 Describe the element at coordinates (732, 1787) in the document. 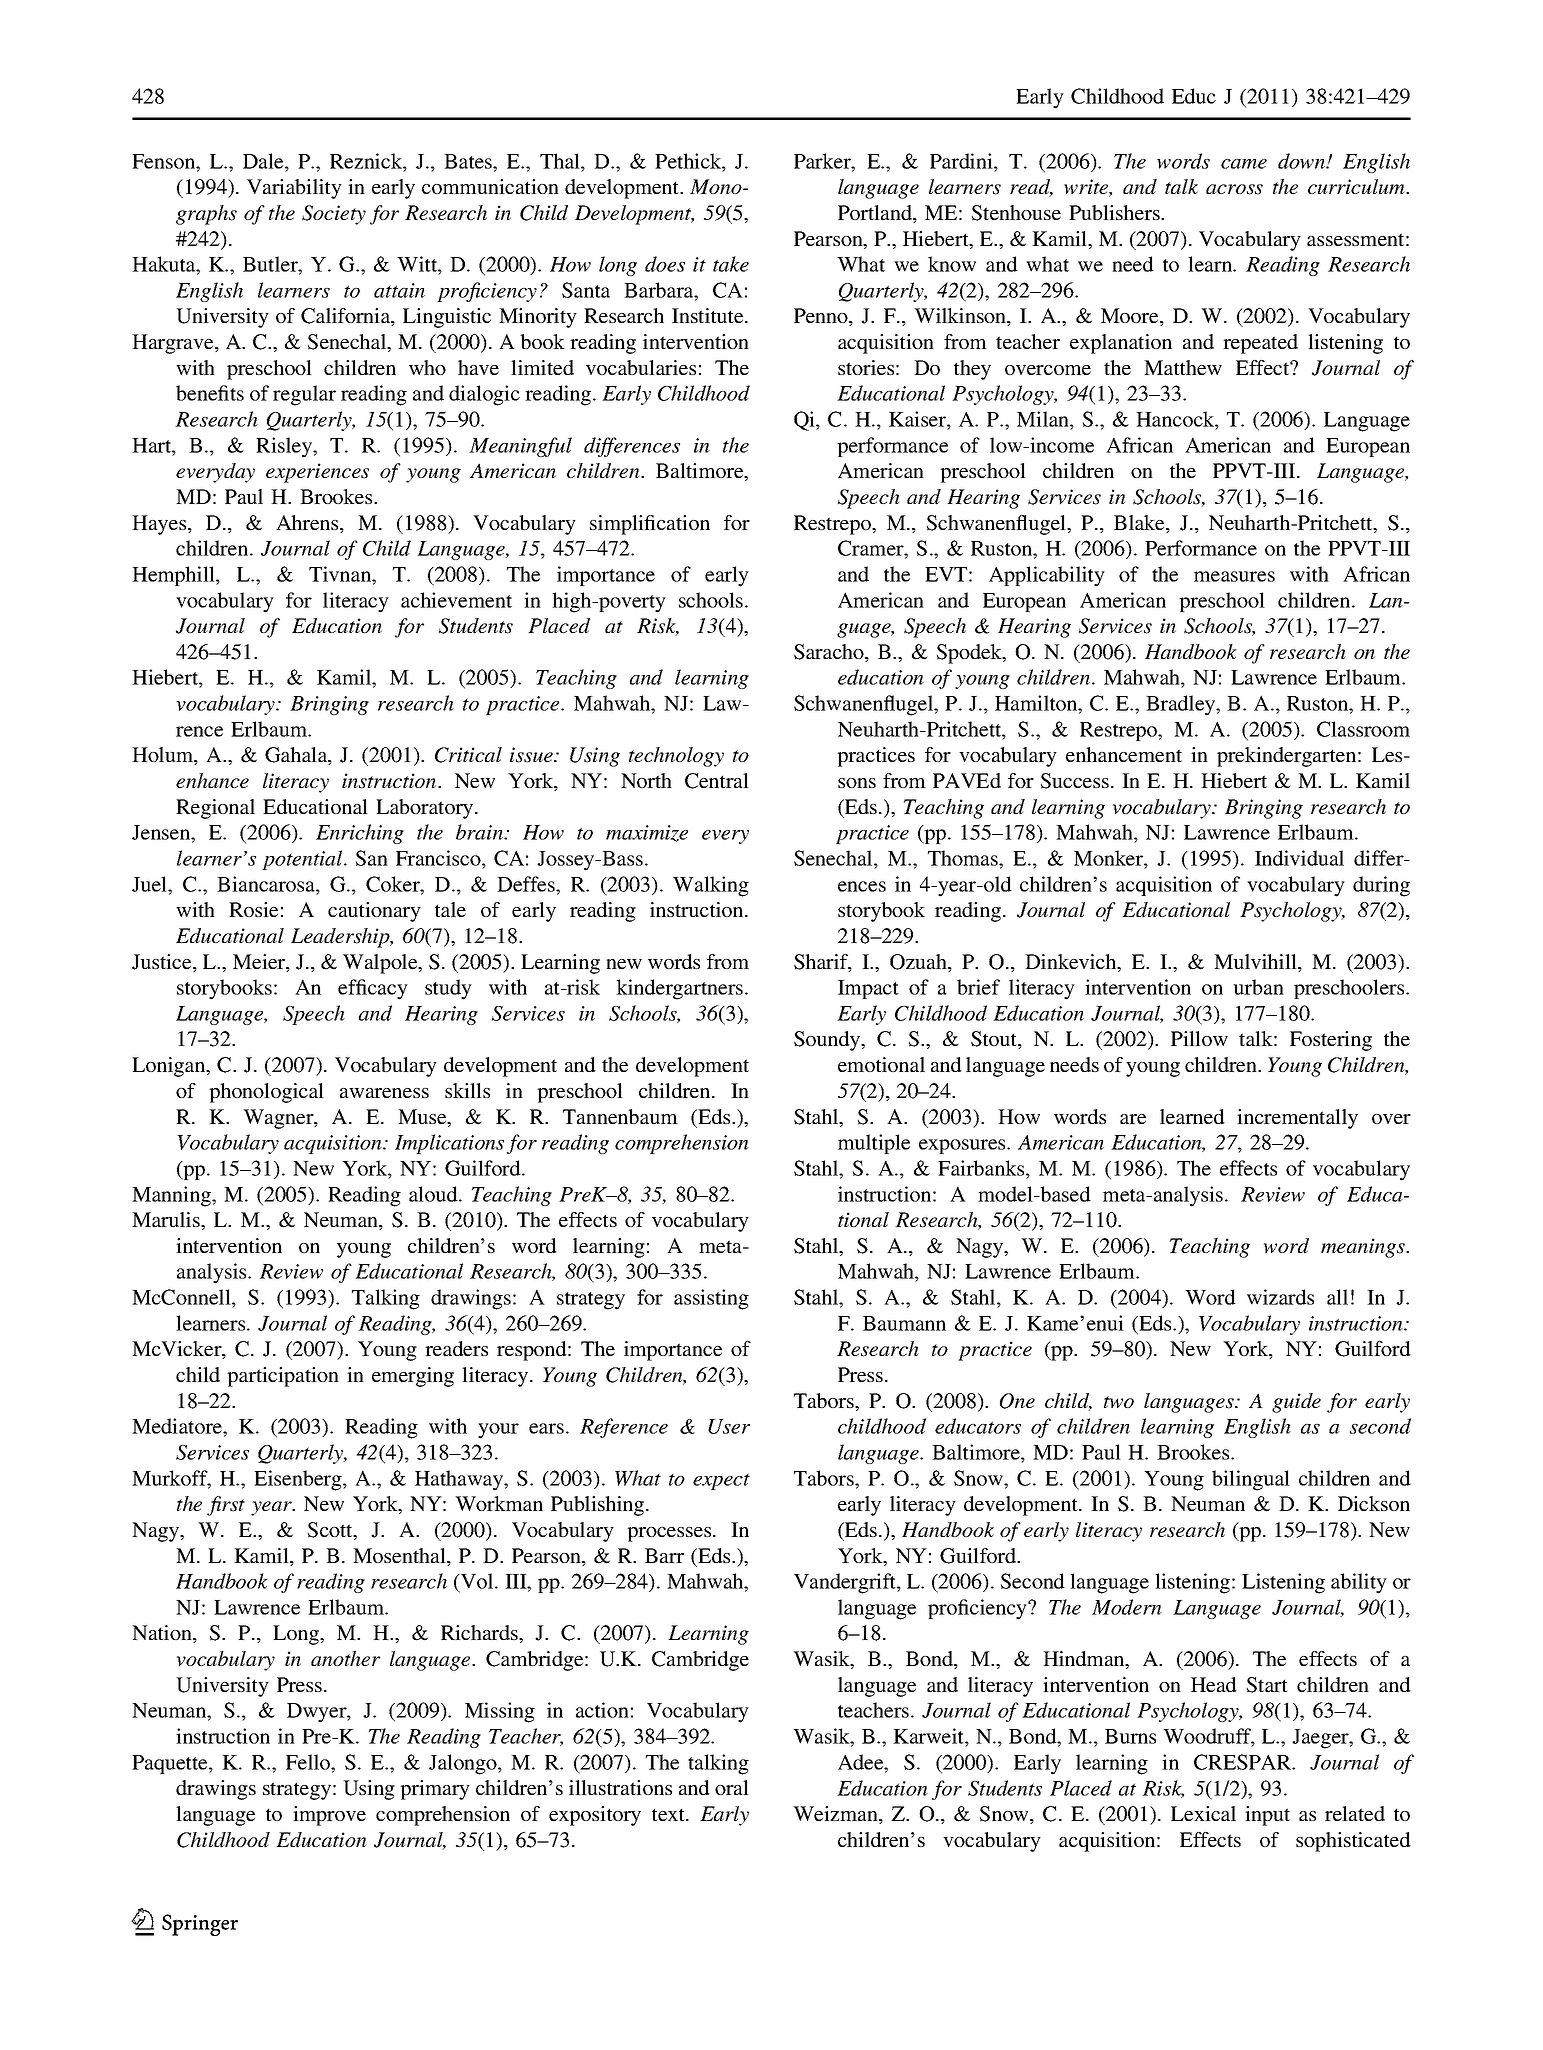

I see `oral` at that location.
